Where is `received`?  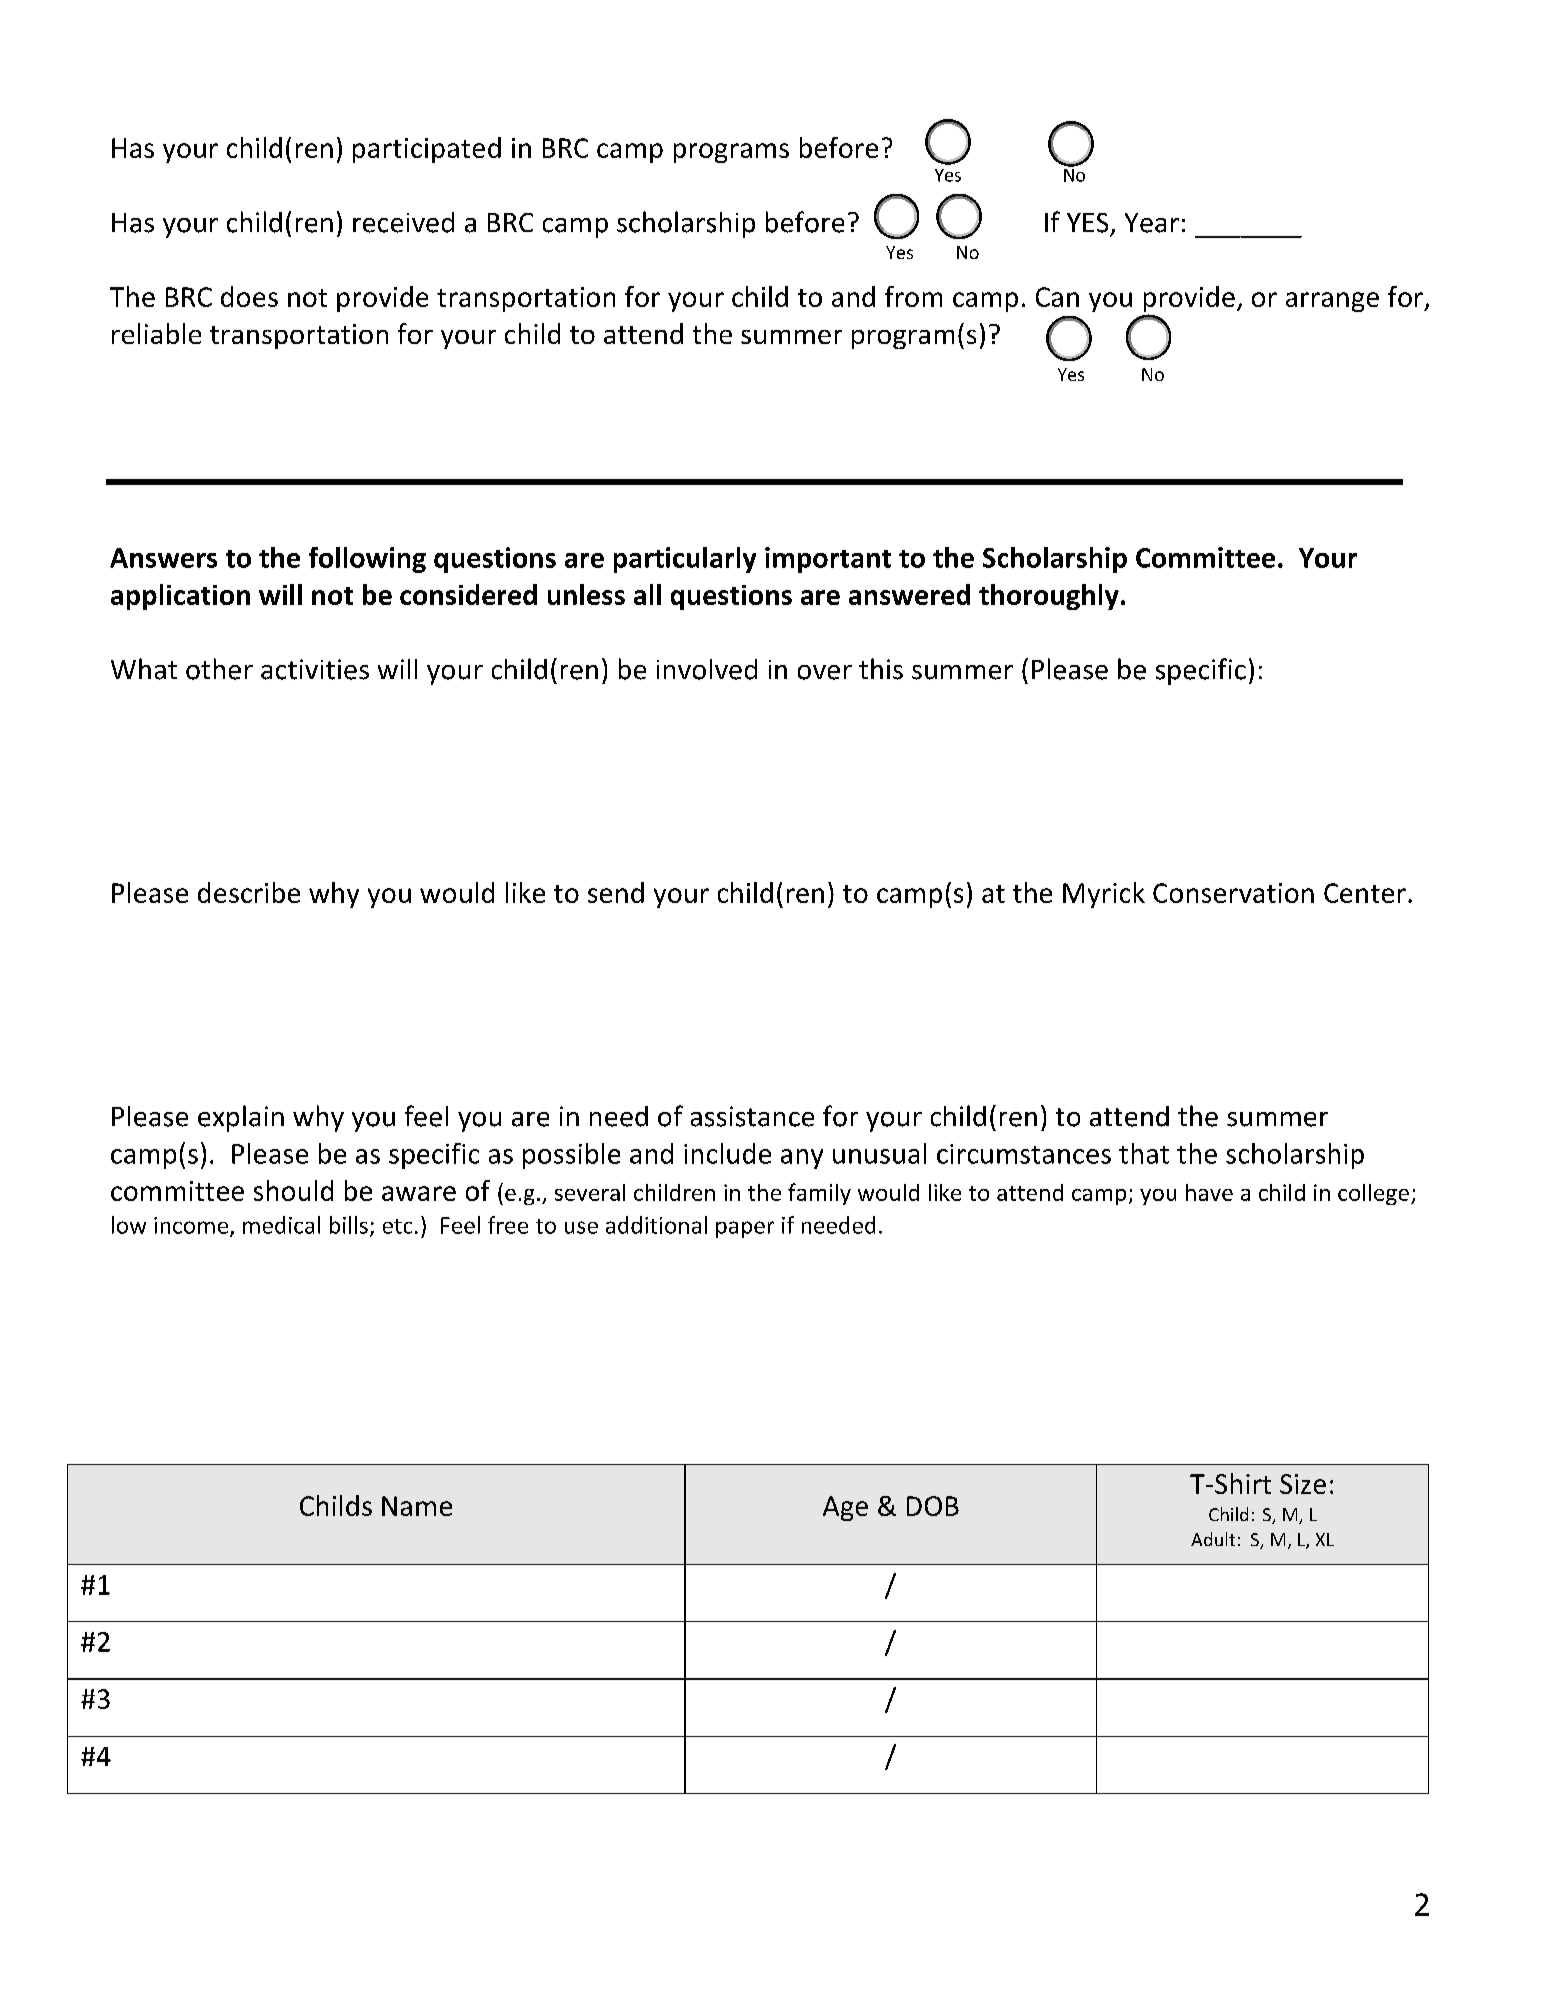
received is located at coordinates (403, 222).
